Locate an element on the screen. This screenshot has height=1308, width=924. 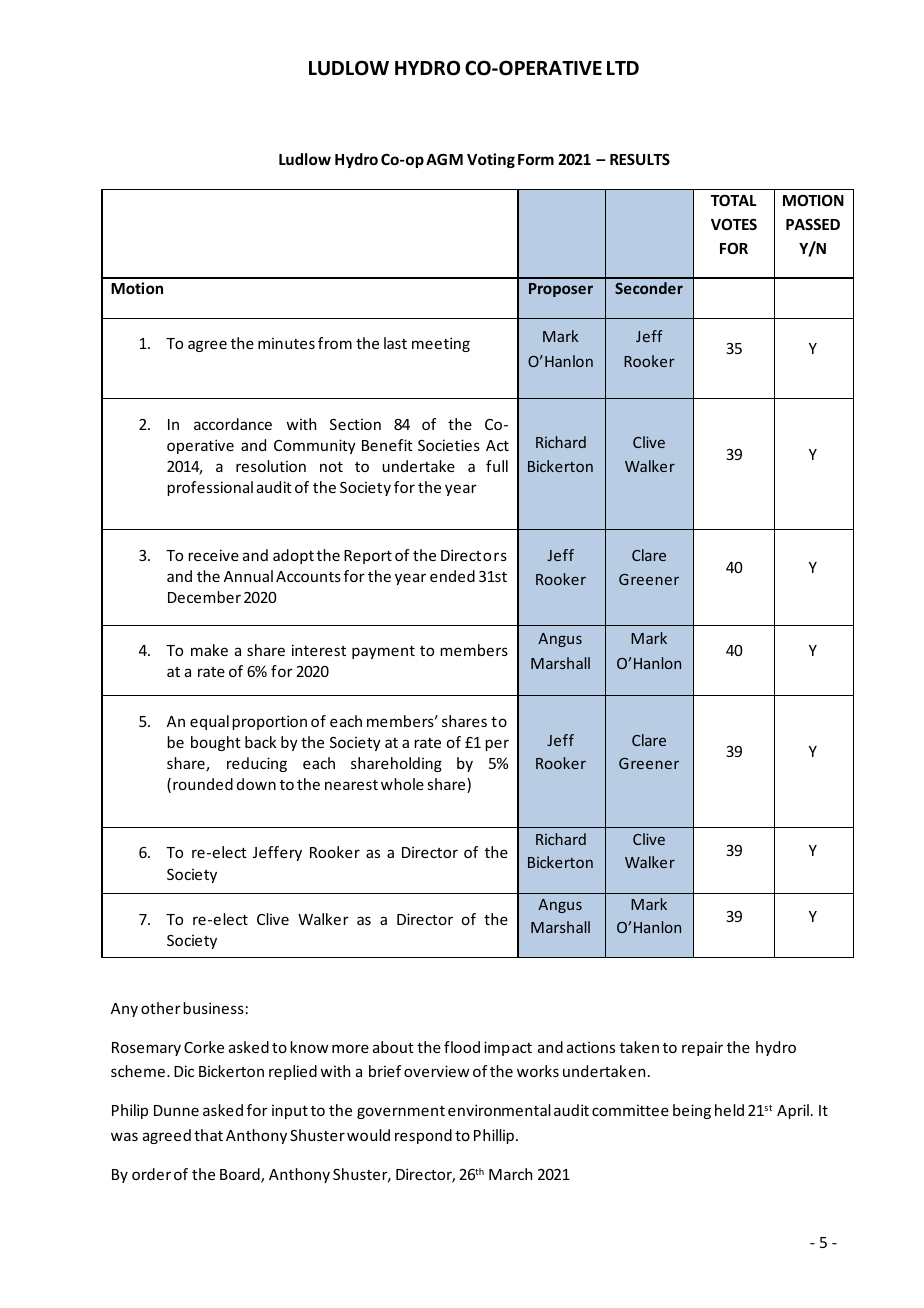
LTD is located at coordinates (623, 68).
